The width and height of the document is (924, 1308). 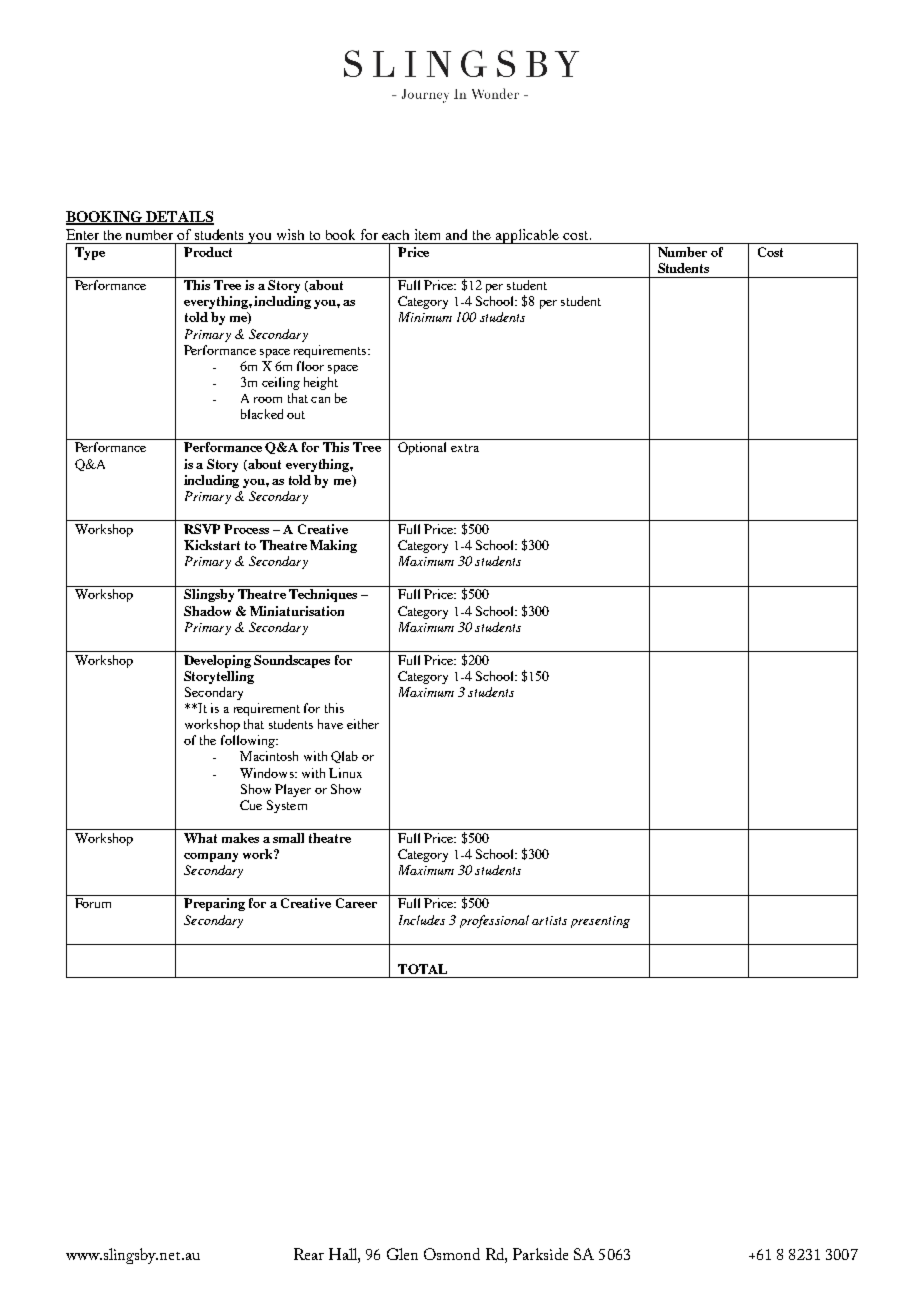 I want to click on Rear, so click(x=309, y=1254).
